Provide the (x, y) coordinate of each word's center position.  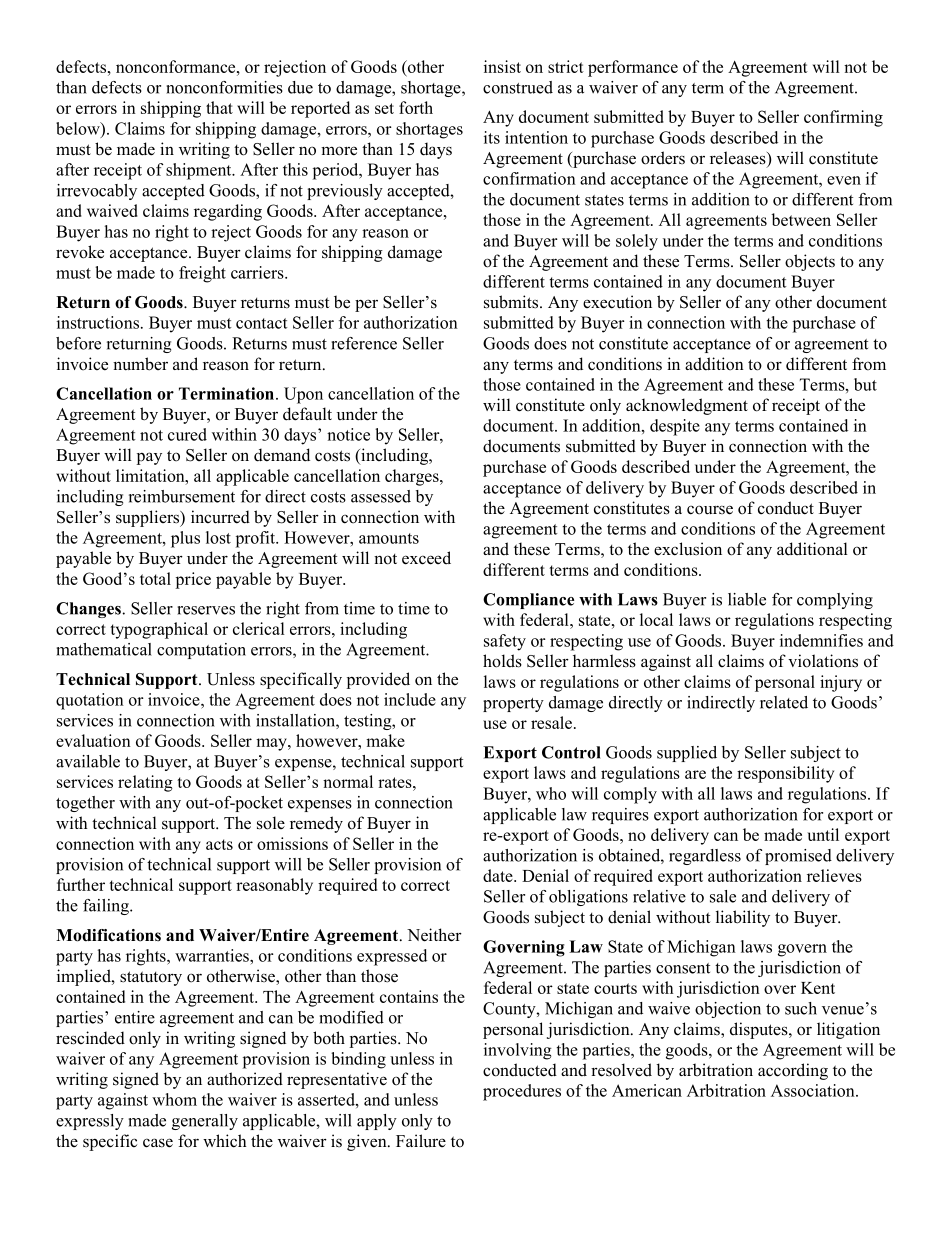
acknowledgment (687, 406)
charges (413, 477)
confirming (843, 118)
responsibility (785, 774)
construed (518, 87)
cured (187, 434)
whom (174, 1099)
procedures (522, 1092)
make (385, 740)
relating (145, 783)
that (219, 107)
